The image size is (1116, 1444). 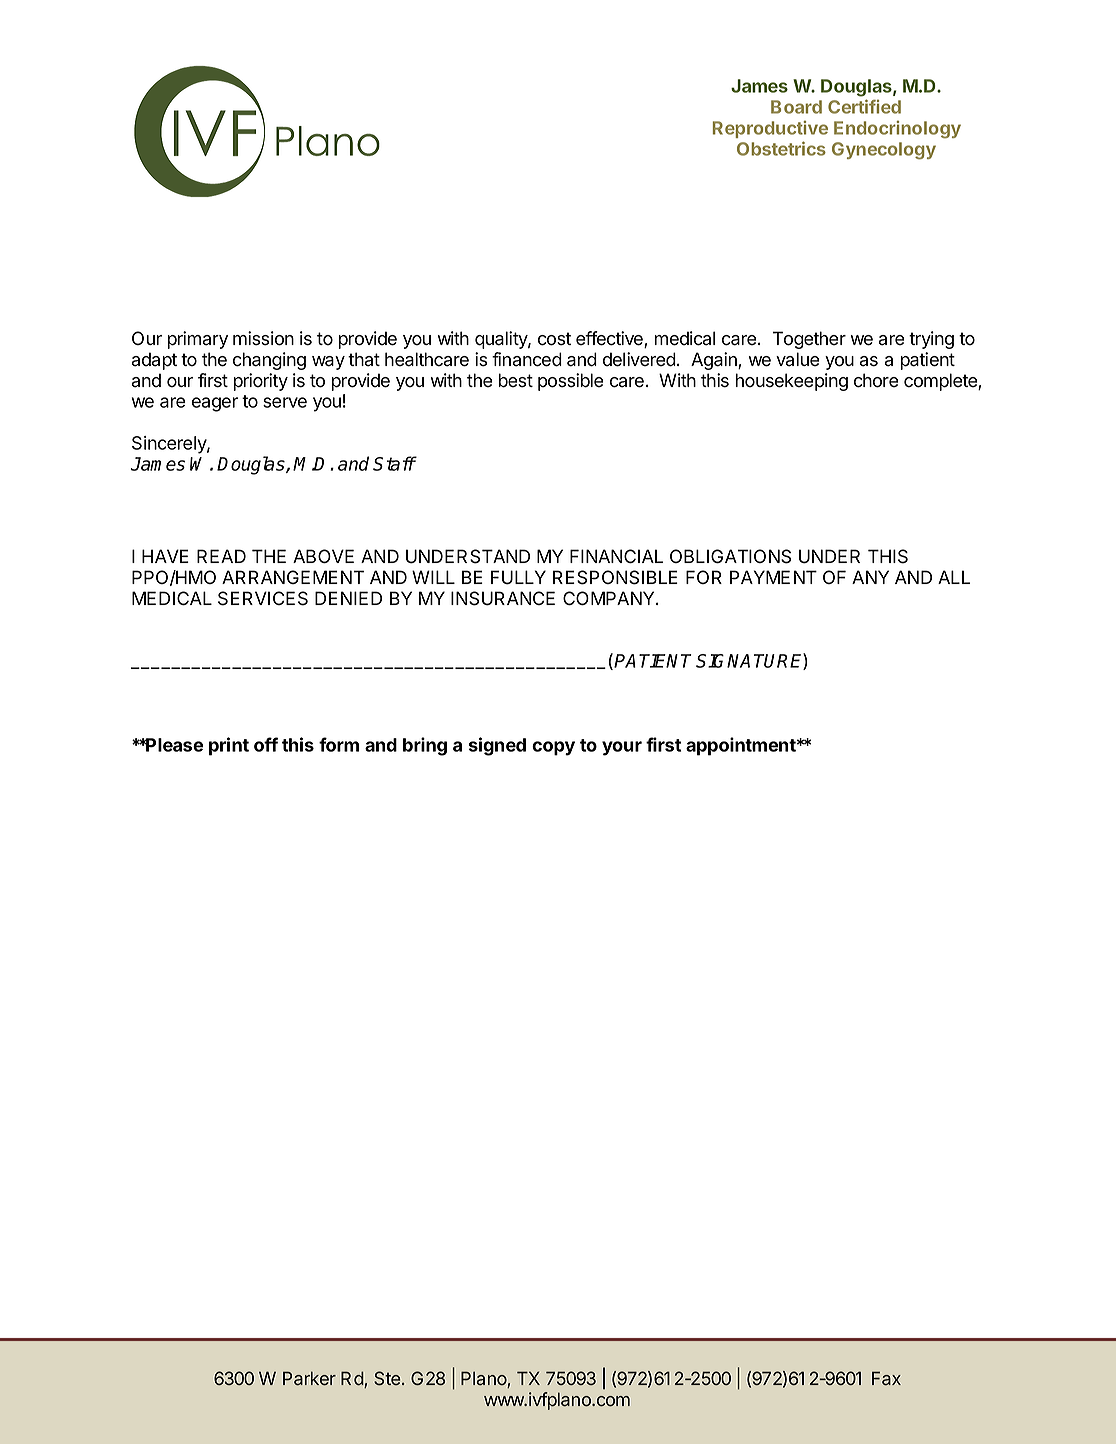 What do you see at coordinates (263, 338) in the image?
I see `mission` at bounding box center [263, 338].
